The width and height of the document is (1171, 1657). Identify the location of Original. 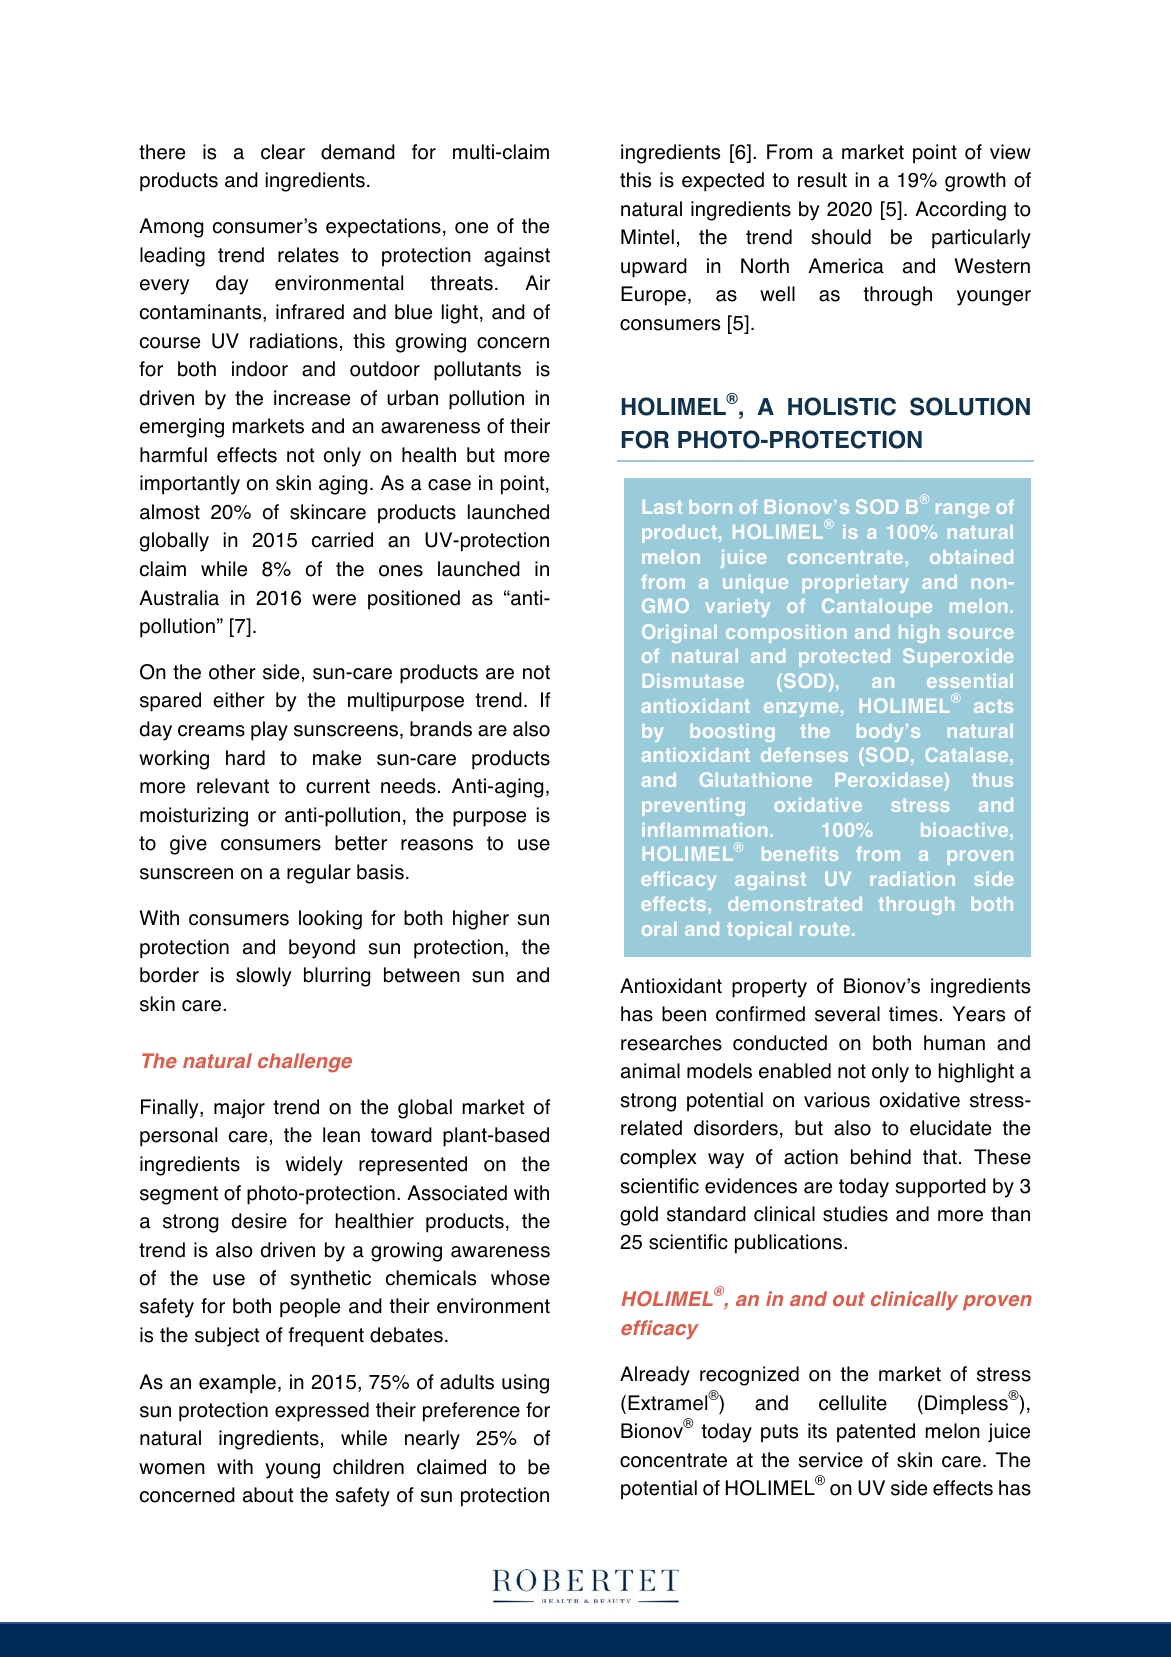
(679, 633).
